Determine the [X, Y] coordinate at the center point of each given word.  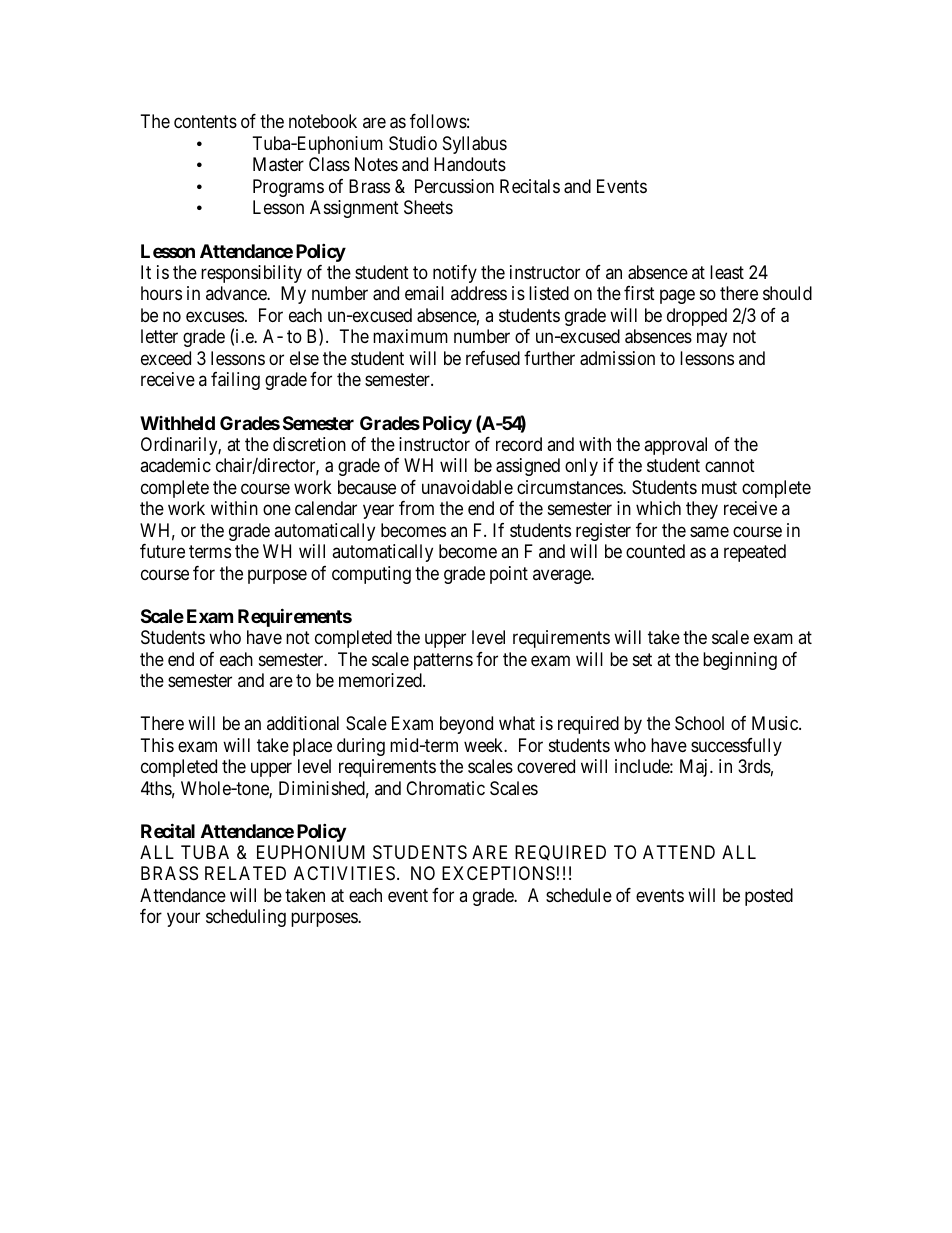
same [709, 532]
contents [205, 122]
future [162, 551]
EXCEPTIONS [498, 873]
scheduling [246, 918]
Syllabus [475, 145]
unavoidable [467, 487]
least [727, 272]
